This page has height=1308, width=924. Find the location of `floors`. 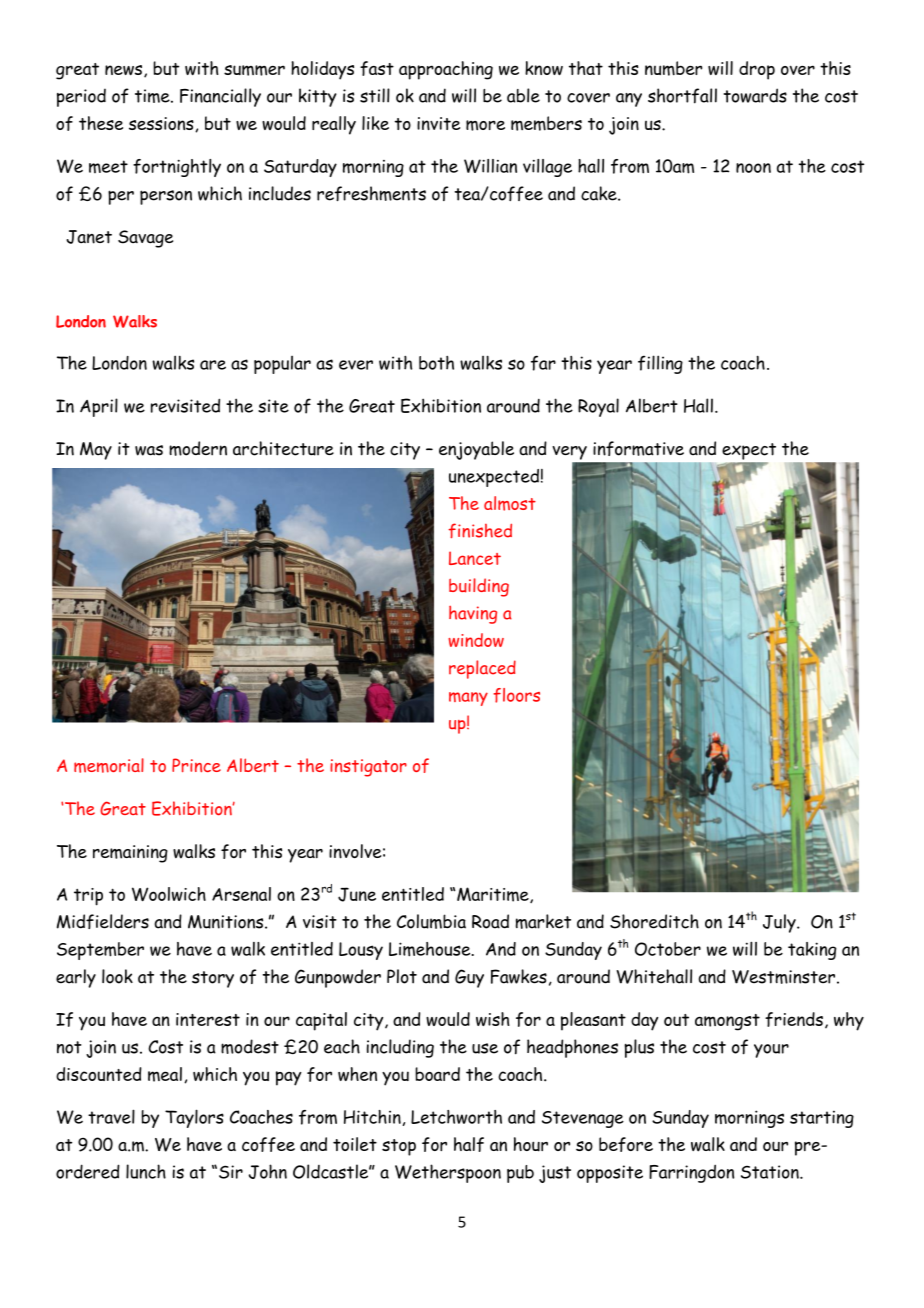

floors is located at coordinates (516, 695).
